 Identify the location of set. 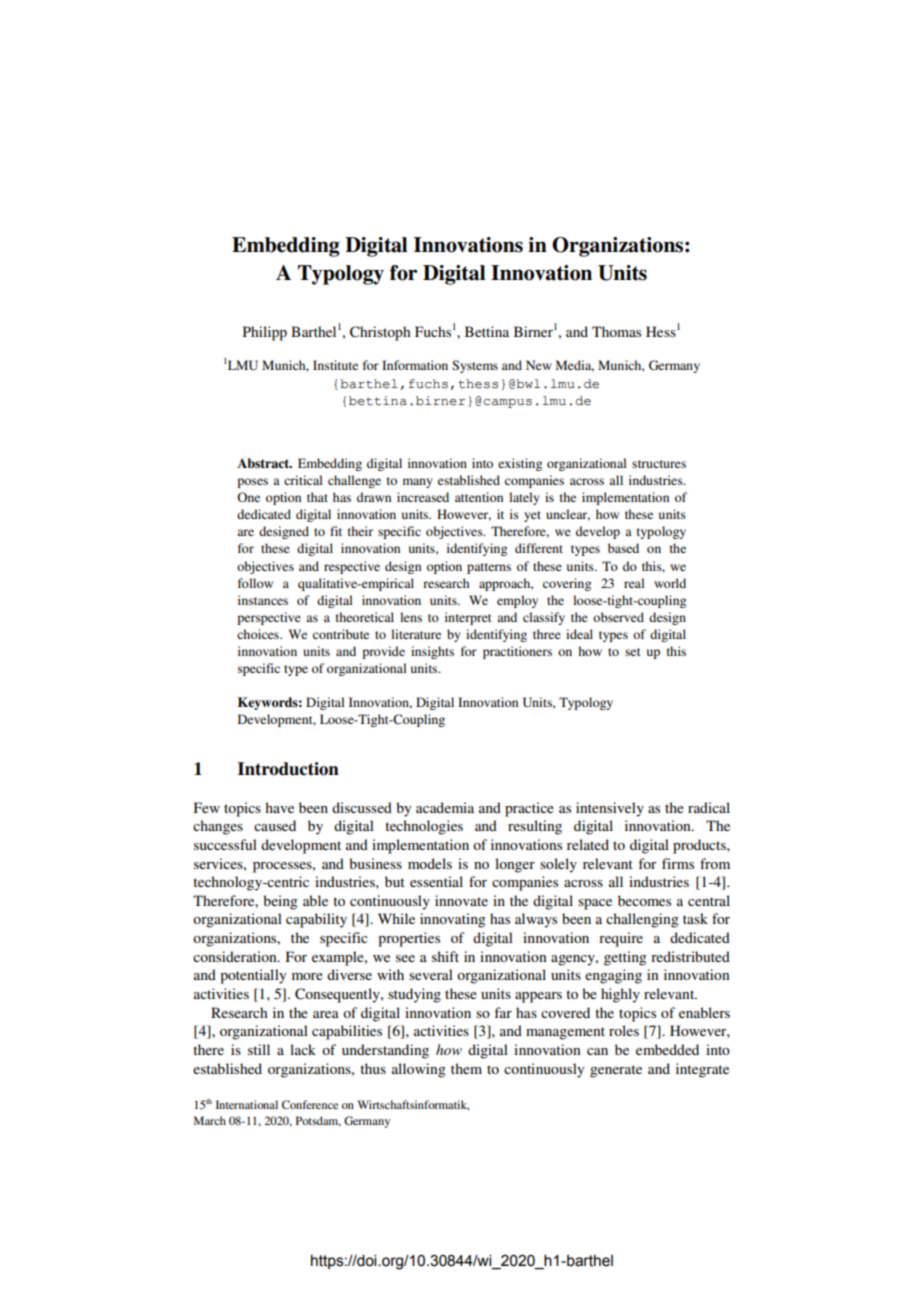
(633, 652).
